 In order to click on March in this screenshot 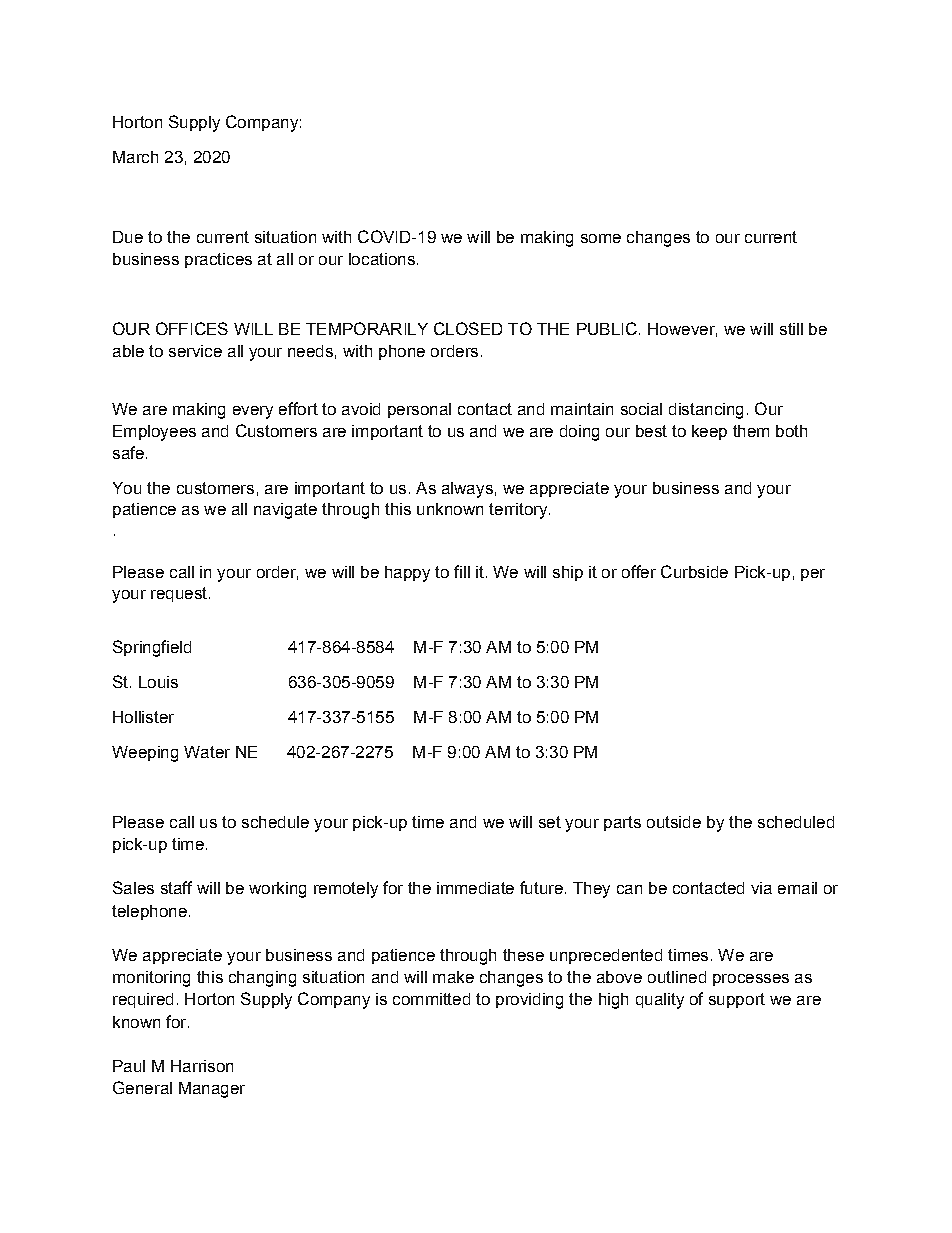, I will do `click(135, 157)`.
